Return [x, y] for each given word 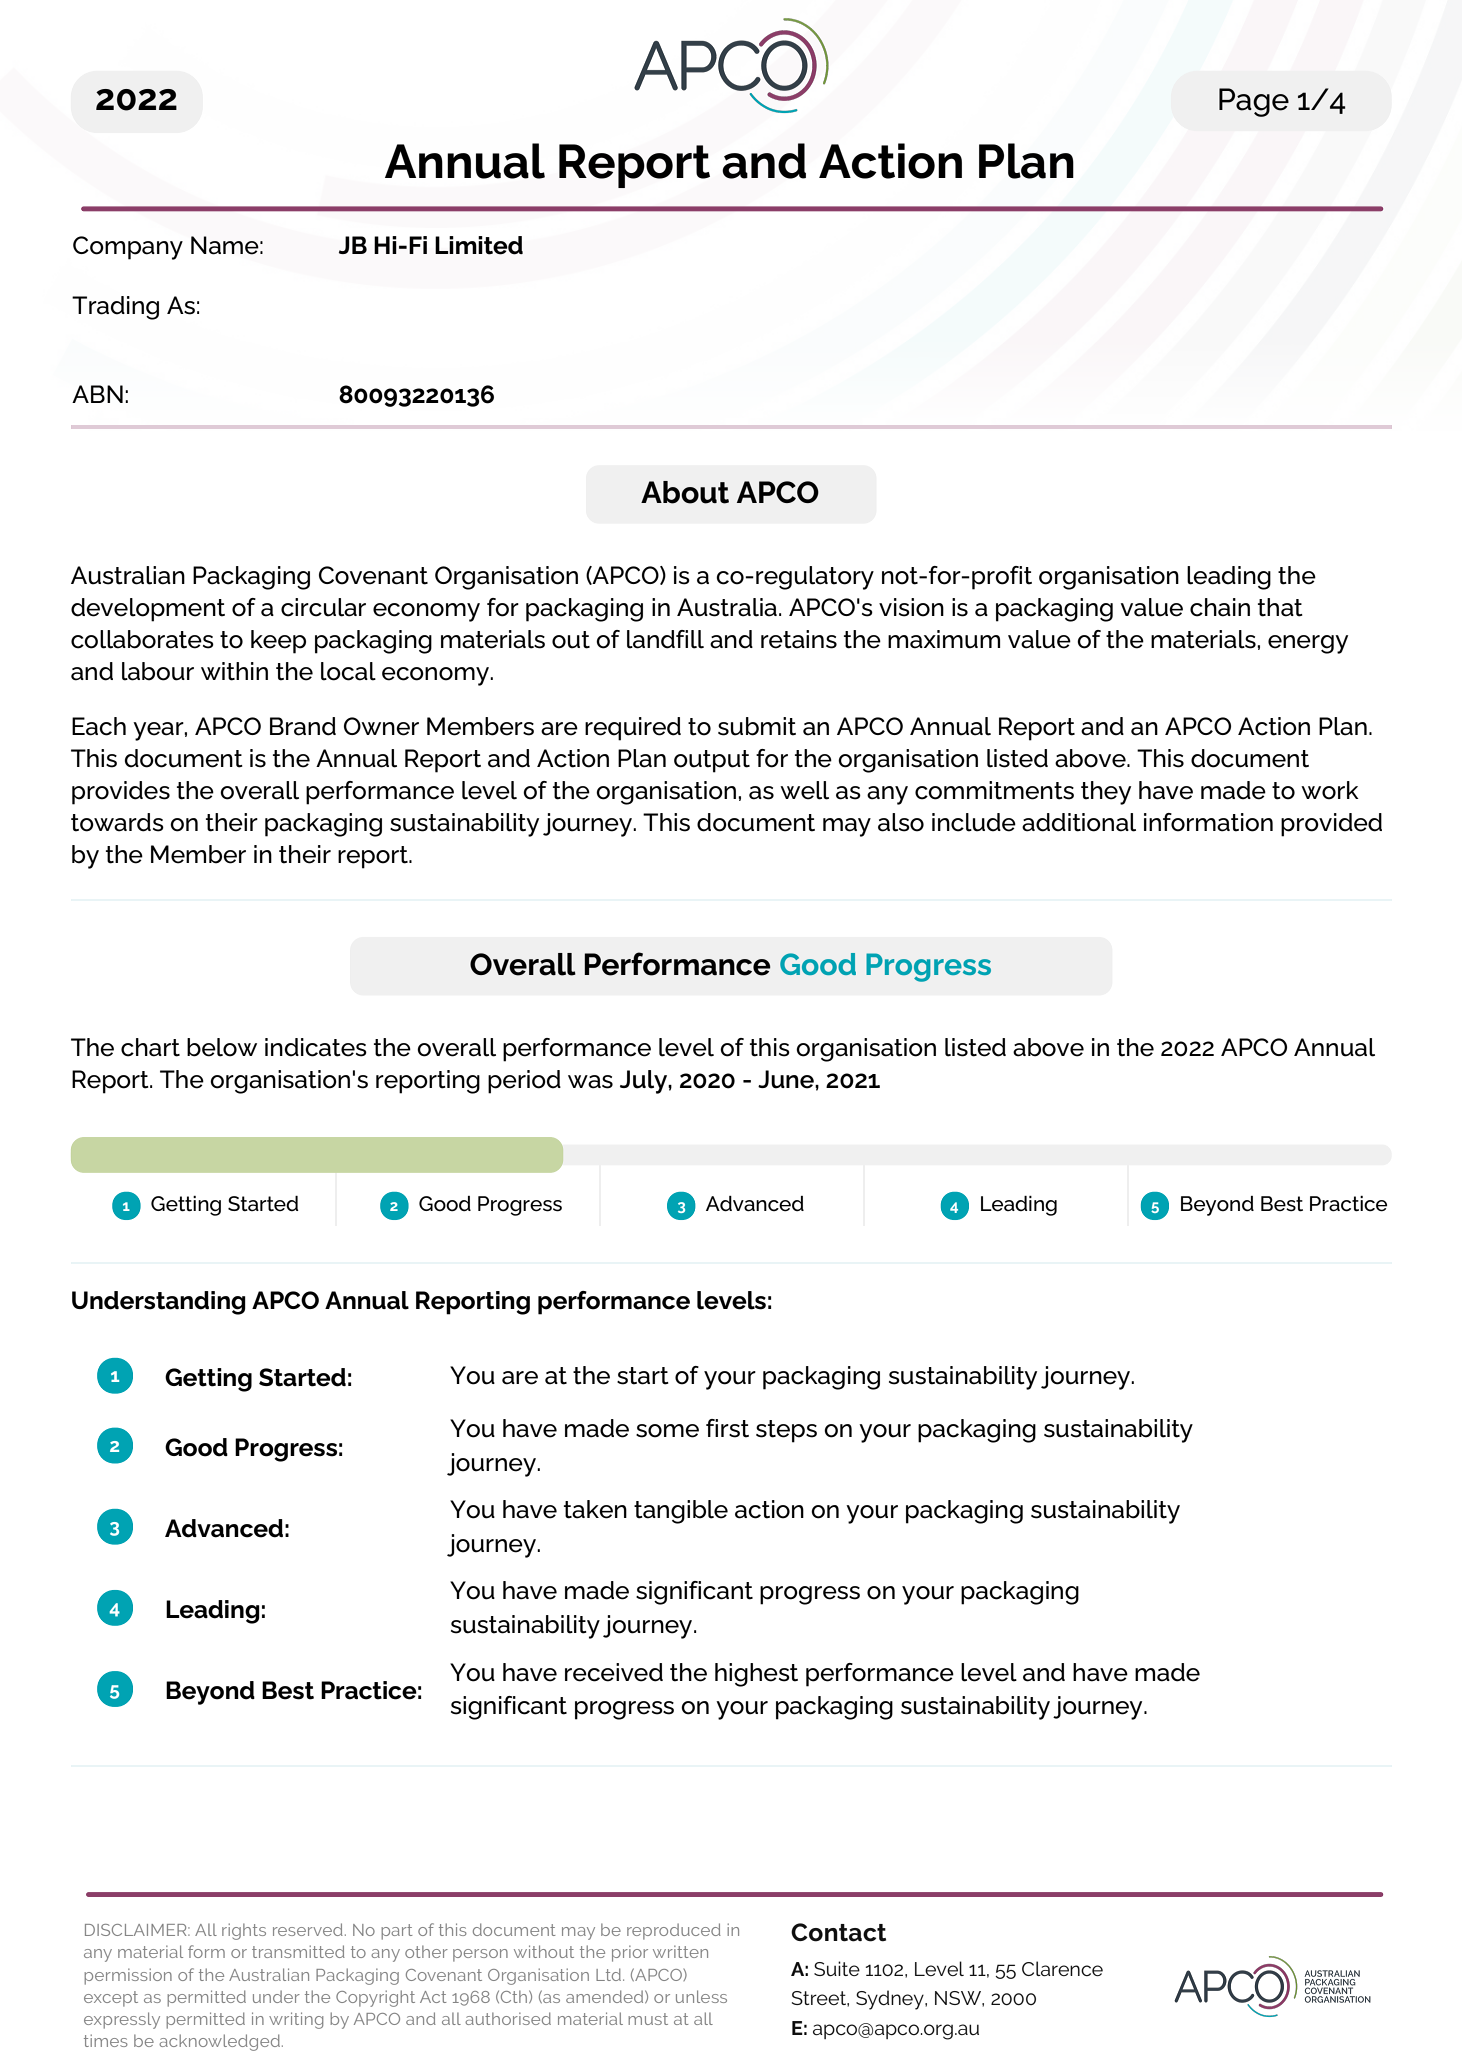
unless [701, 1996]
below [222, 1047]
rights [244, 1931]
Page [1254, 102]
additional [1079, 822]
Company [128, 248]
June [787, 1079]
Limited [479, 245]
